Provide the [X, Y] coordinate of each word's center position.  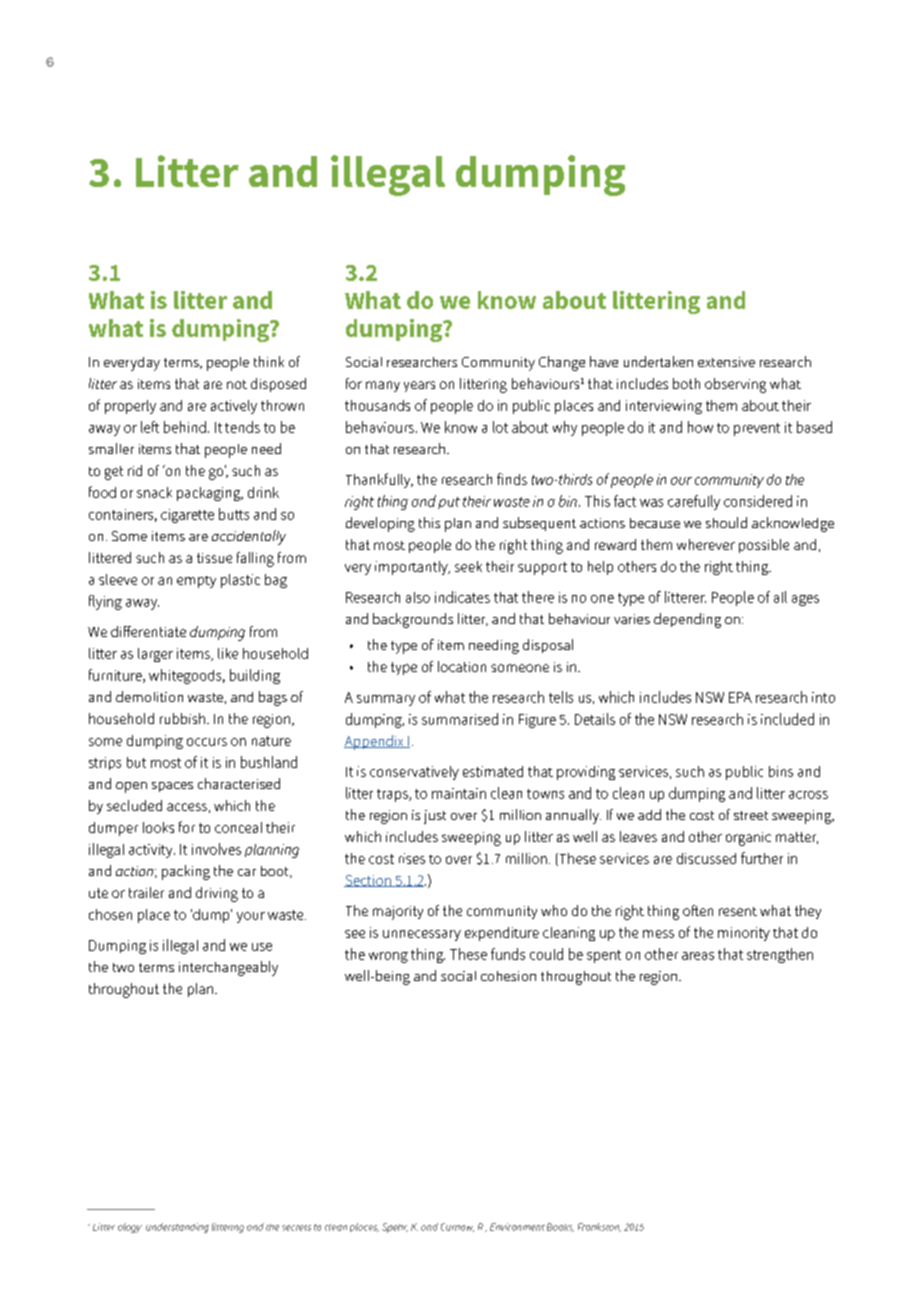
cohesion [508, 976]
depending [687, 620]
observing [735, 385]
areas [698, 956]
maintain [459, 793]
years [419, 386]
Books [560, 1227]
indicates [462, 597]
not [237, 384]
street [751, 815]
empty [196, 582]
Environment [517, 1227]
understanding [177, 1228]
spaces [172, 787]
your [251, 917]
